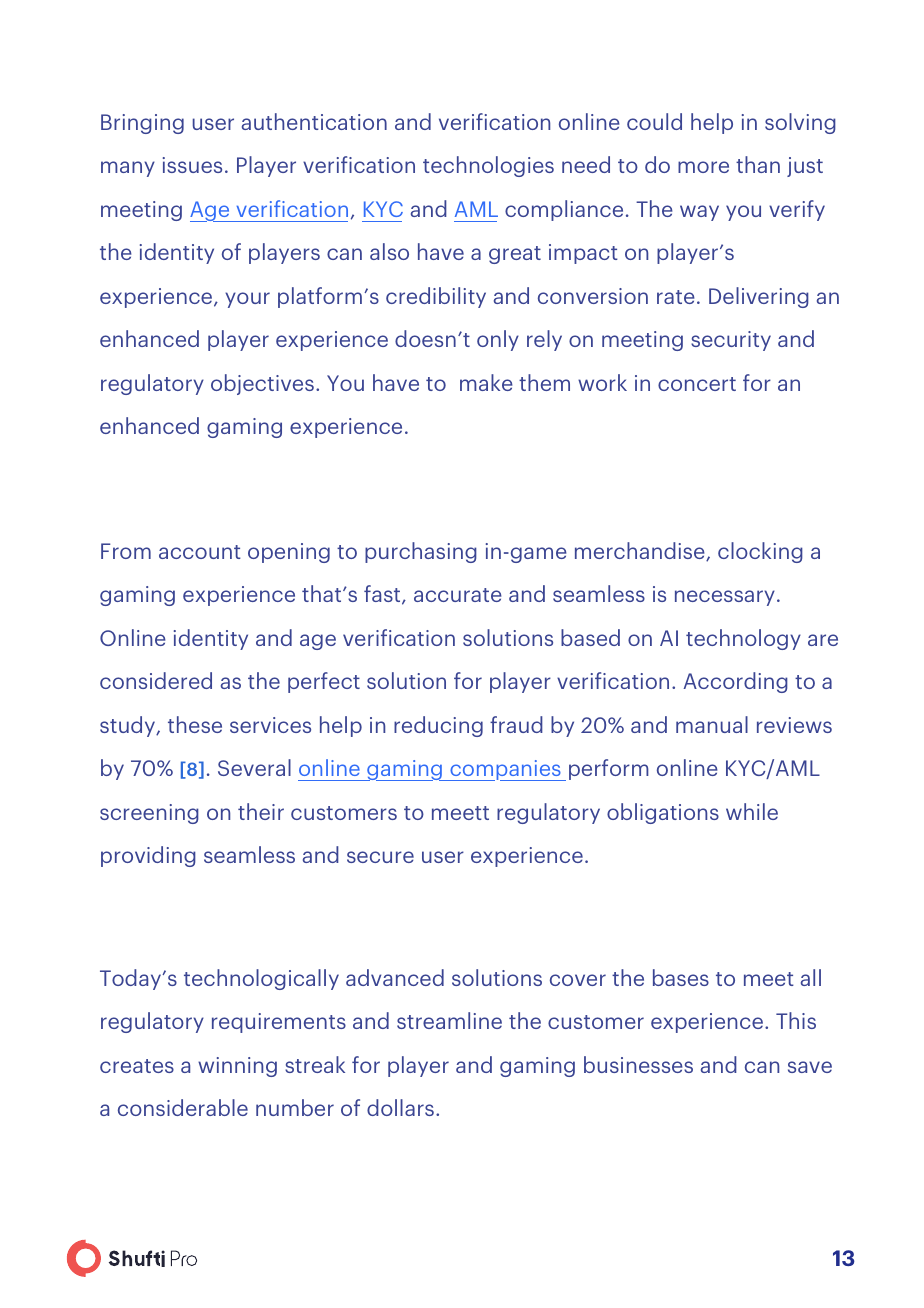  What do you see at coordinates (758, 164) in the page?
I see `than` at bounding box center [758, 164].
